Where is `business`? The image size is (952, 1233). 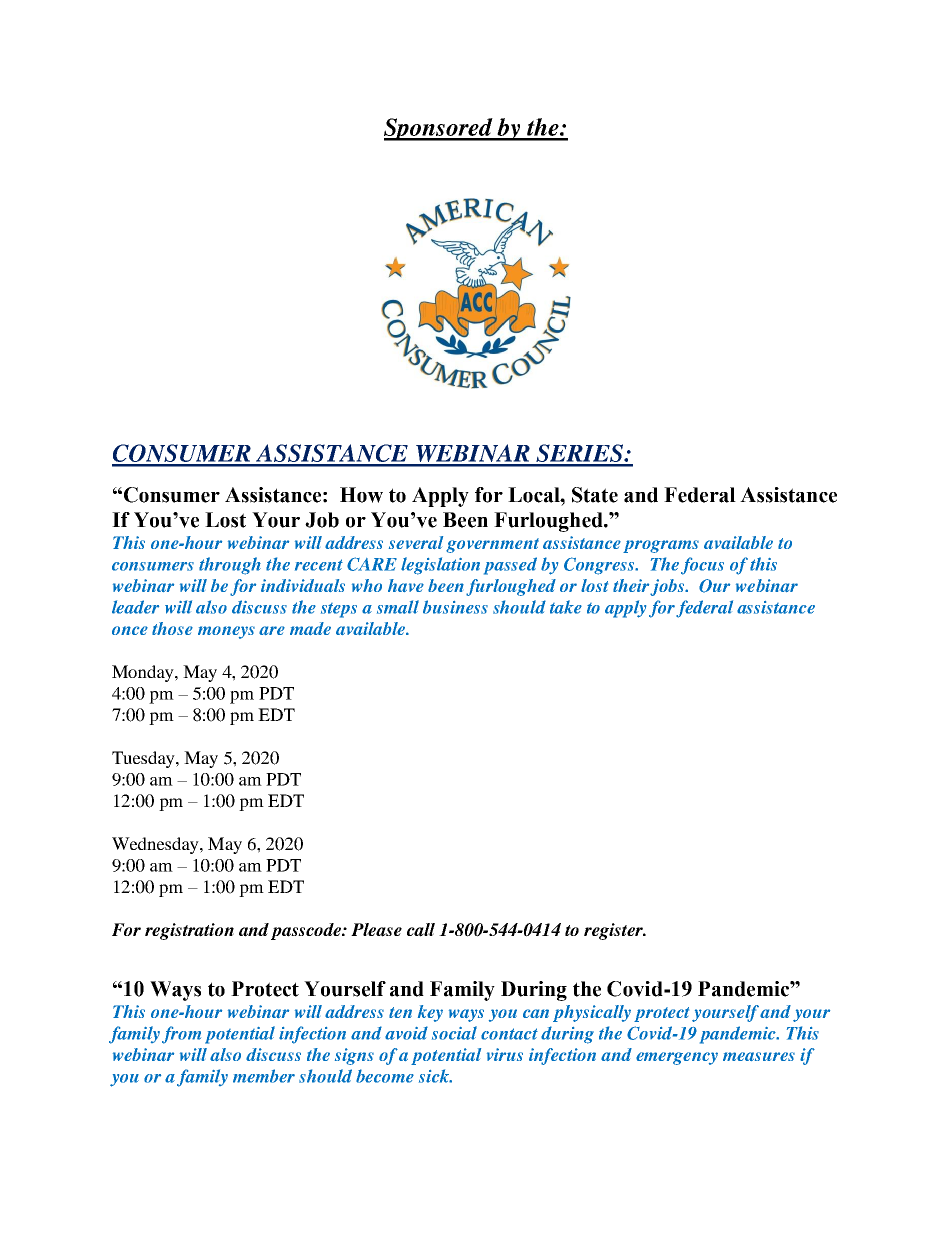 business is located at coordinates (455, 607).
